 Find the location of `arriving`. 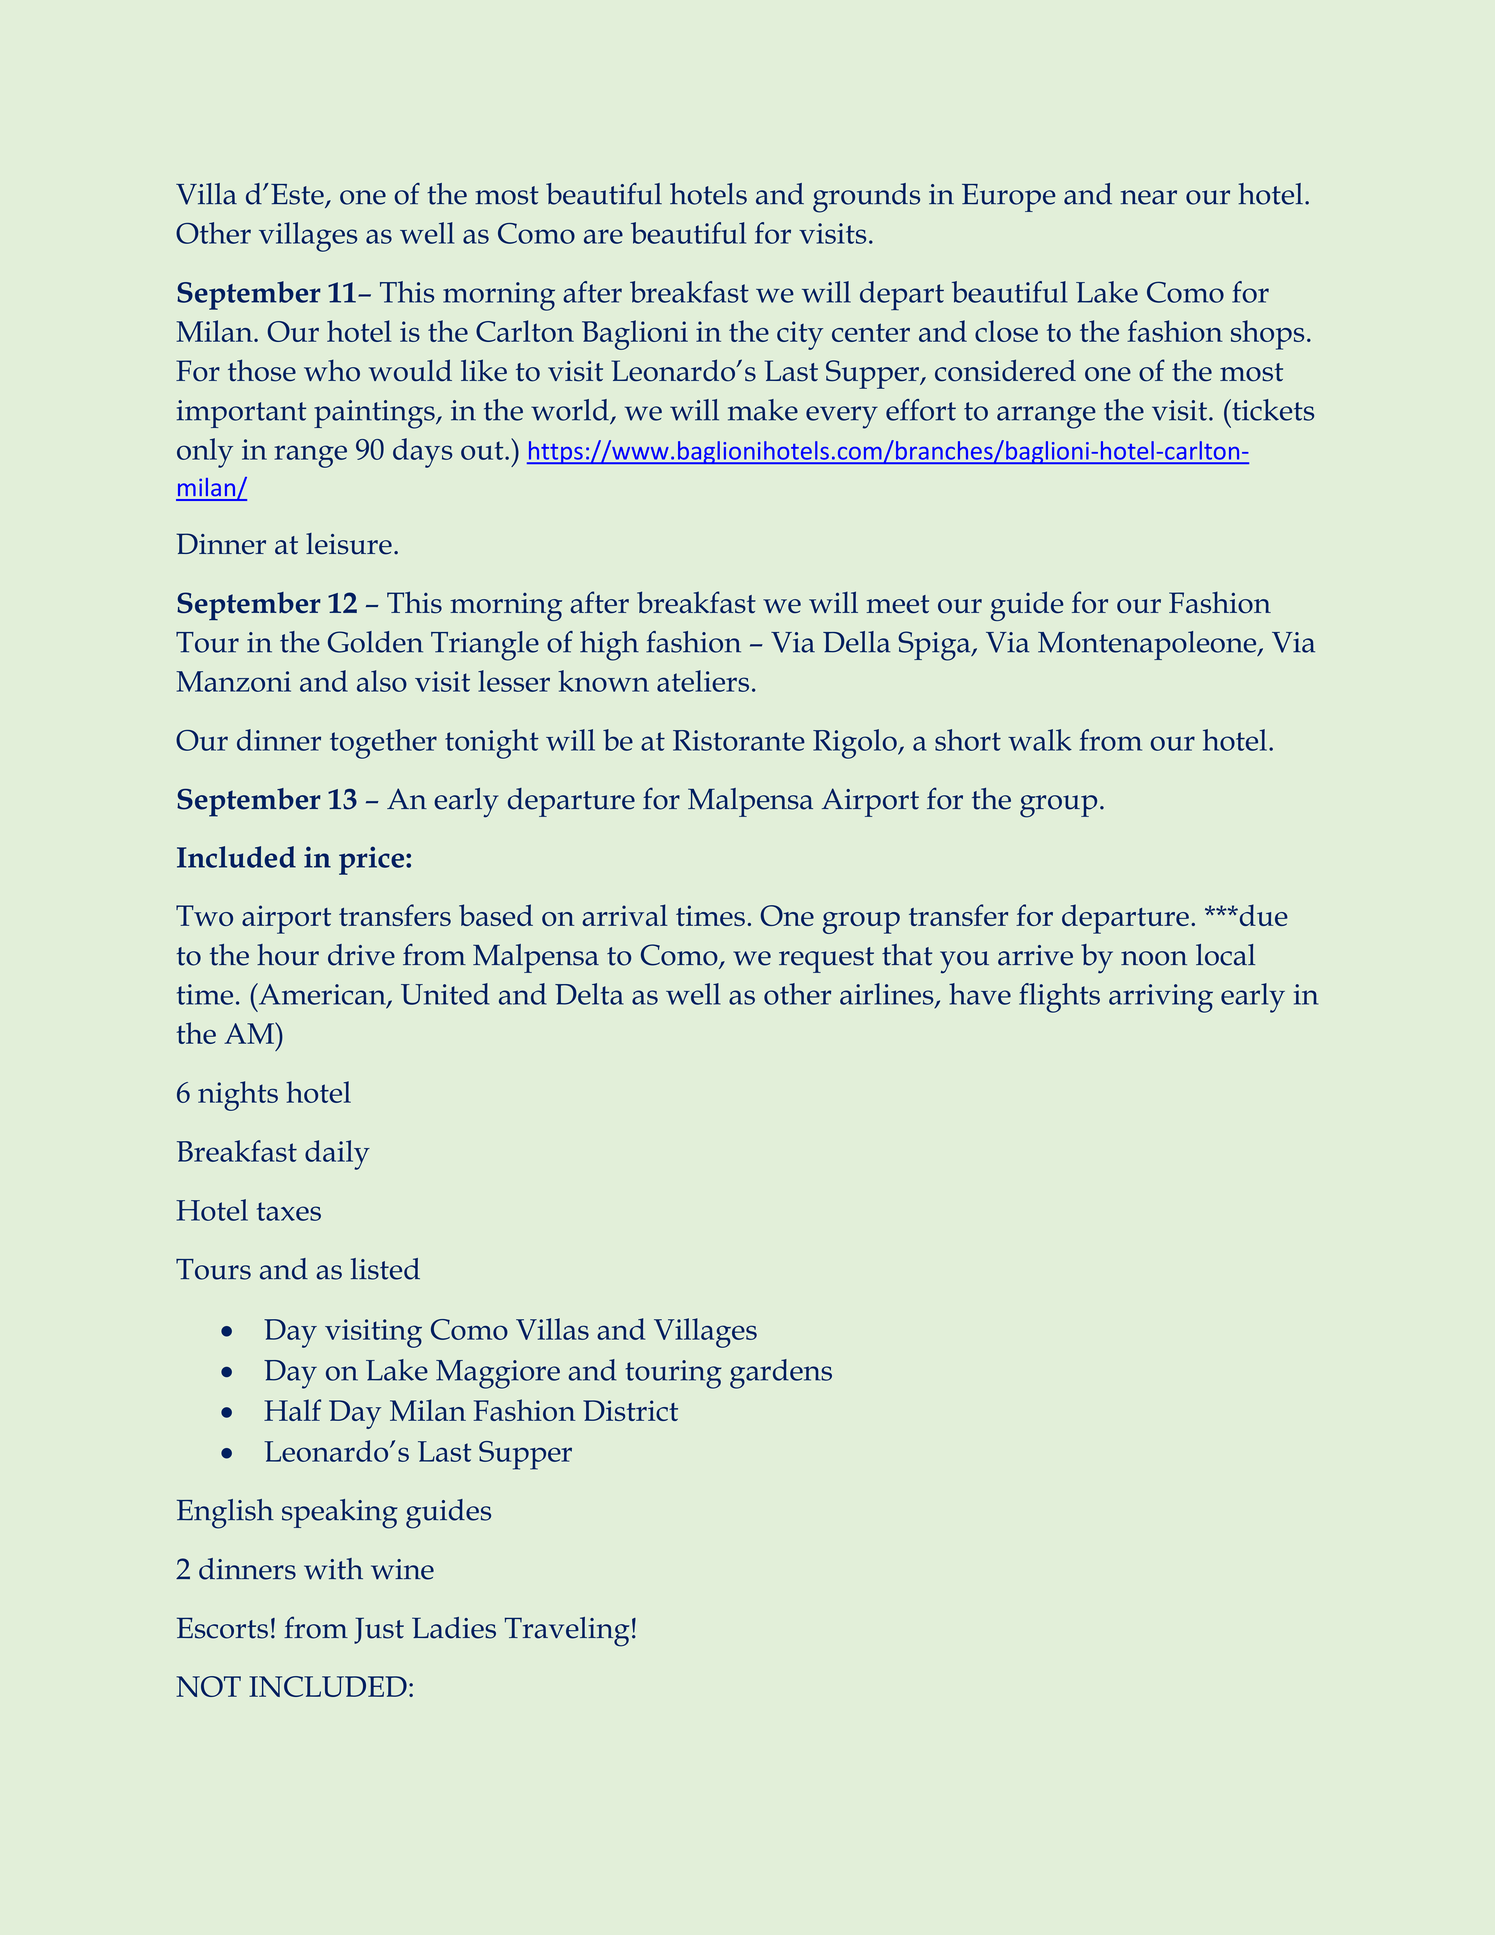

arriving is located at coordinates (1161, 998).
